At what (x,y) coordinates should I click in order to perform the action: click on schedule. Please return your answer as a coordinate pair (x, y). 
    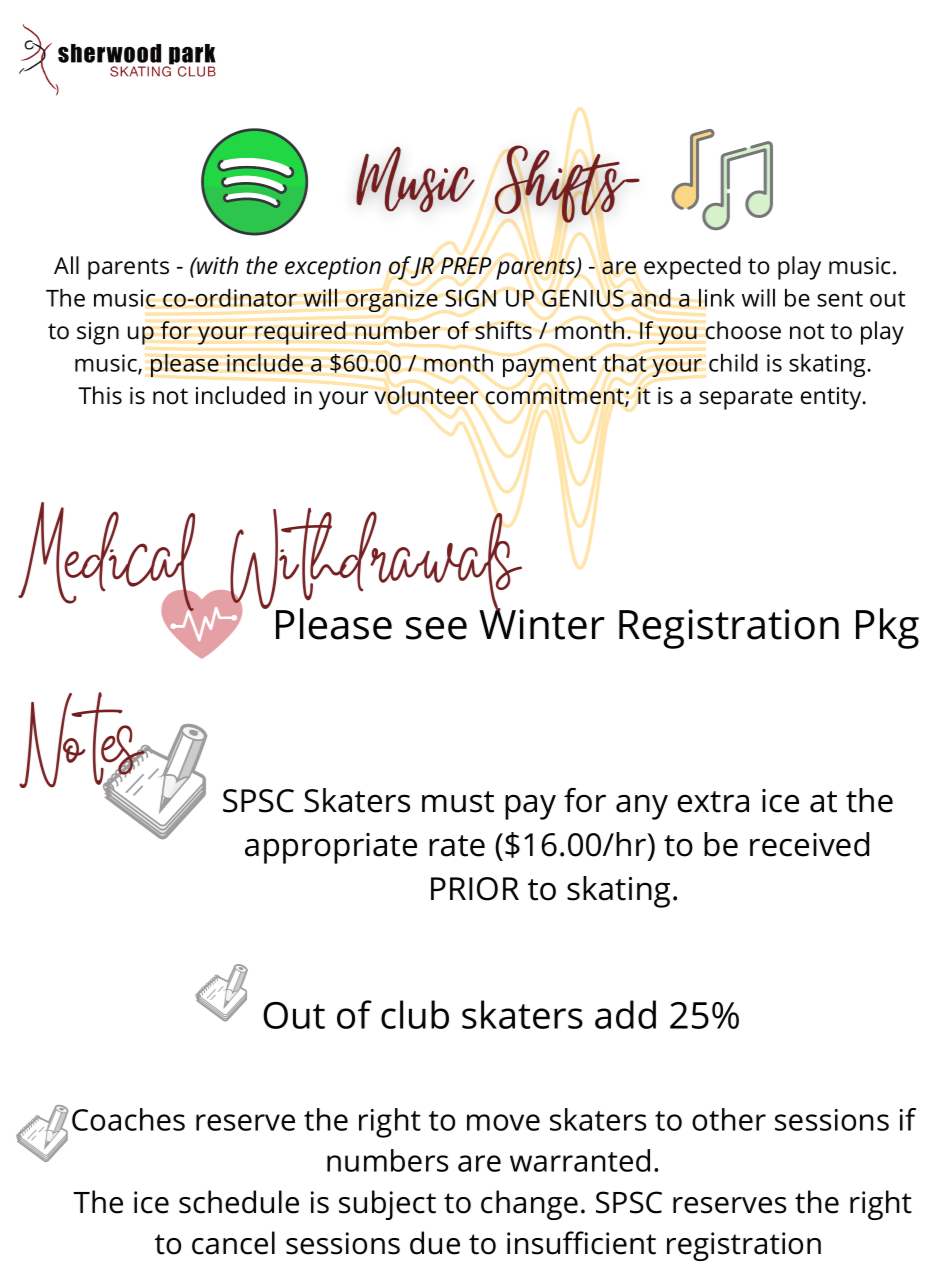
    Looking at the image, I should click on (239, 1202).
